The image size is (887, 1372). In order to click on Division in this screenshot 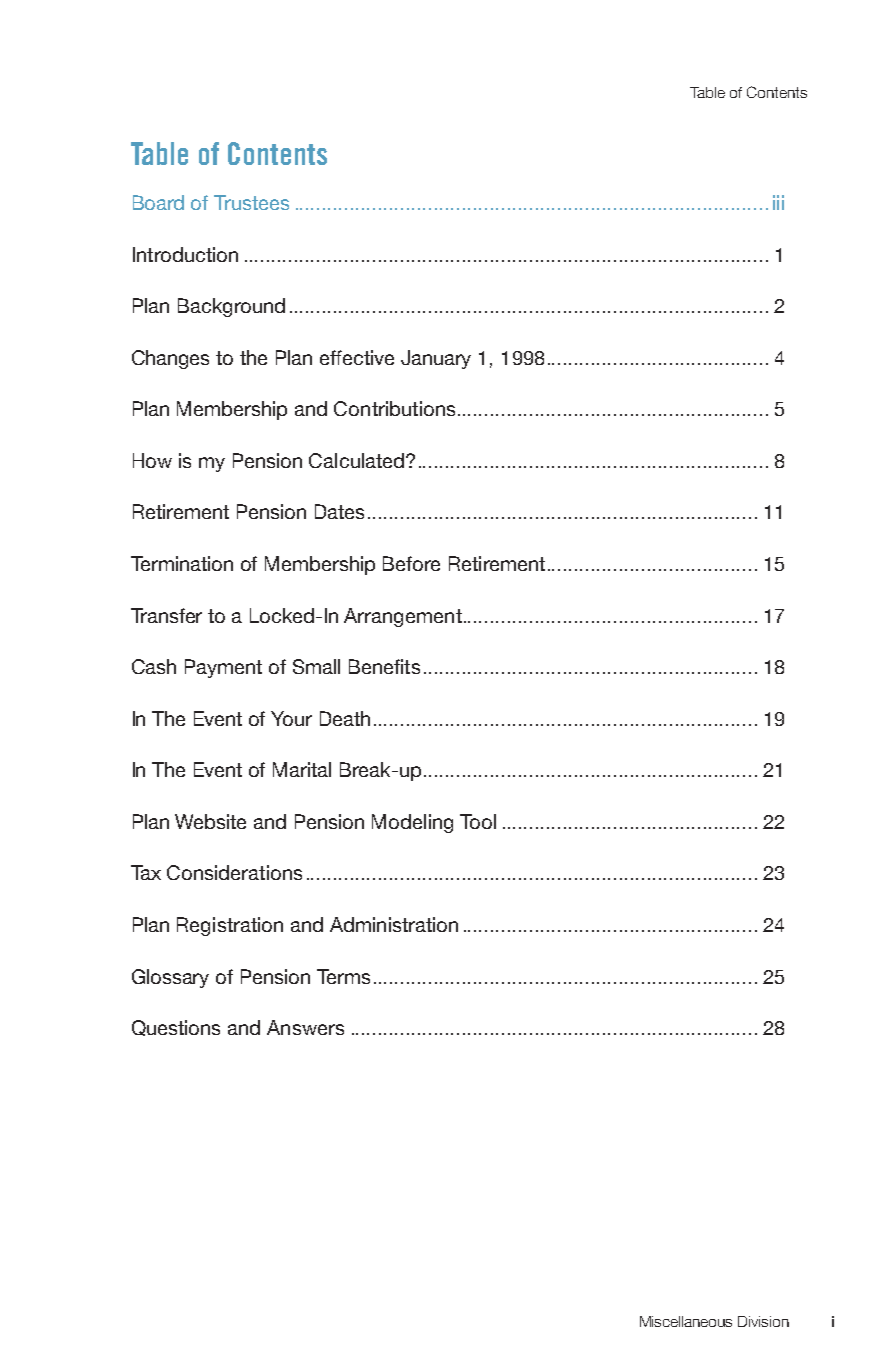, I will do `click(763, 1321)`.
